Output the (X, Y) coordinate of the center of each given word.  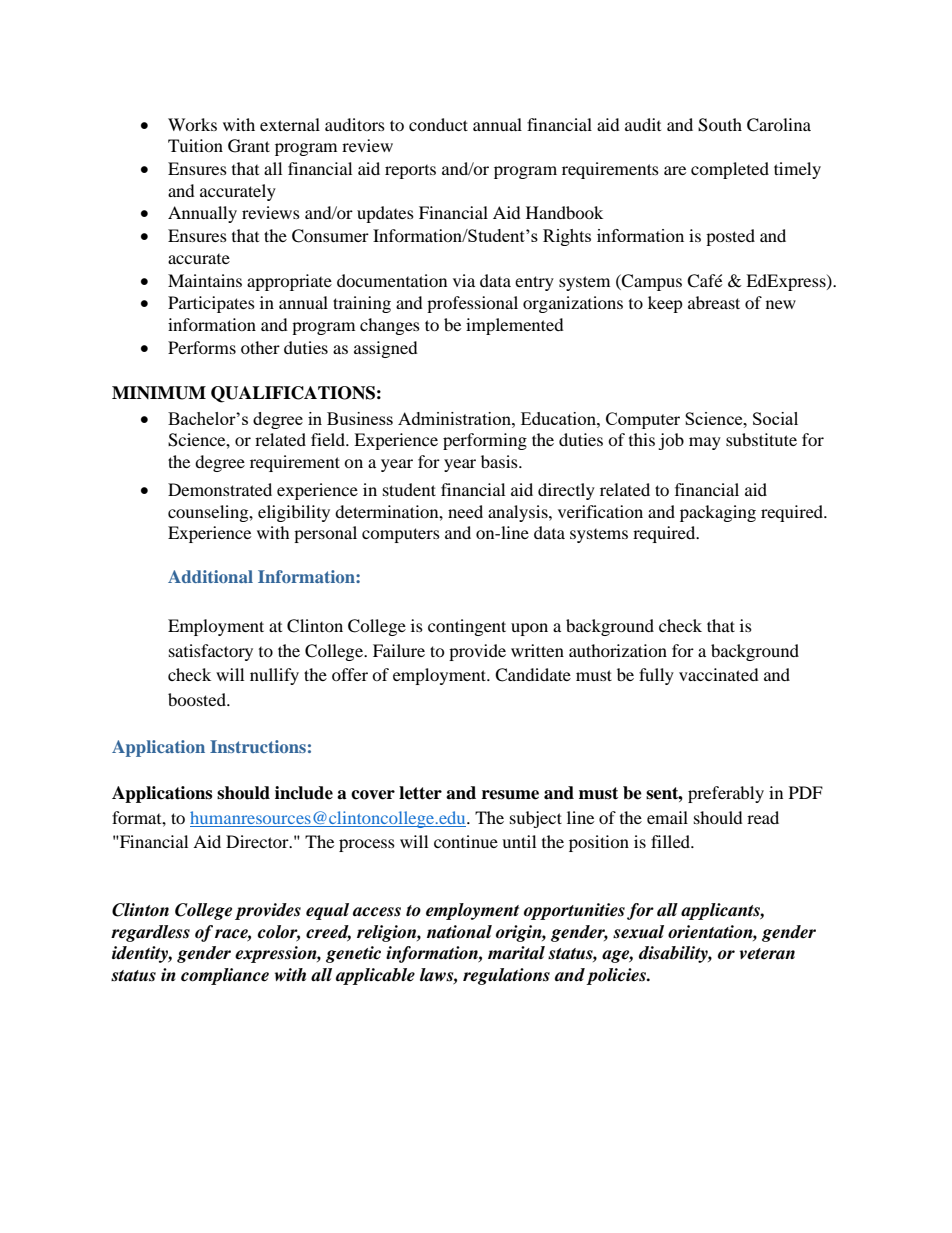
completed (730, 170)
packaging (718, 513)
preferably (726, 794)
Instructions (258, 746)
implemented (515, 326)
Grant (249, 146)
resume (510, 795)
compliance (225, 976)
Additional (210, 576)
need (465, 511)
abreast (714, 302)
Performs (202, 347)
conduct (438, 124)
